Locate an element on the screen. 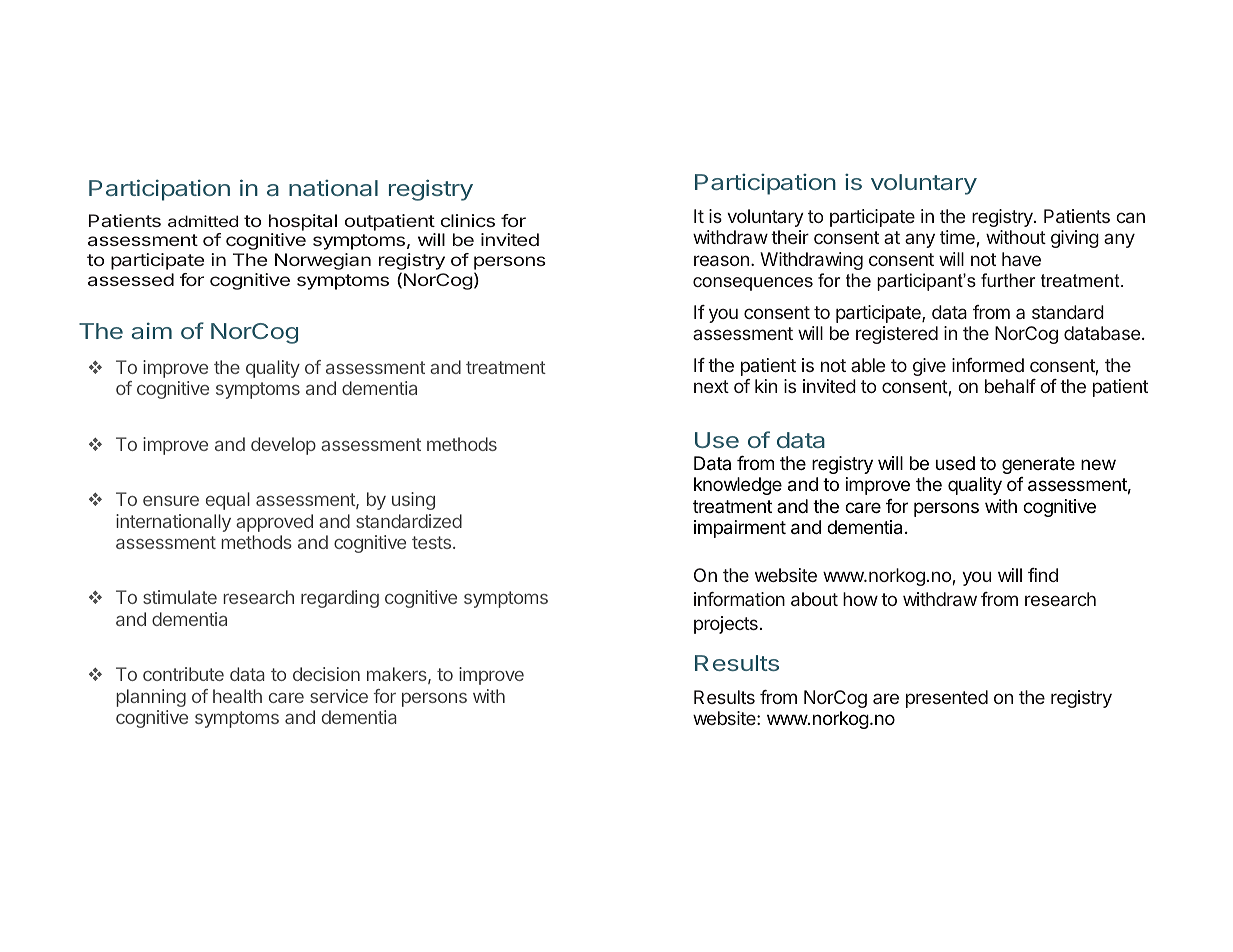 The width and height of the screenshot is (1233, 952). develop is located at coordinates (283, 446).
